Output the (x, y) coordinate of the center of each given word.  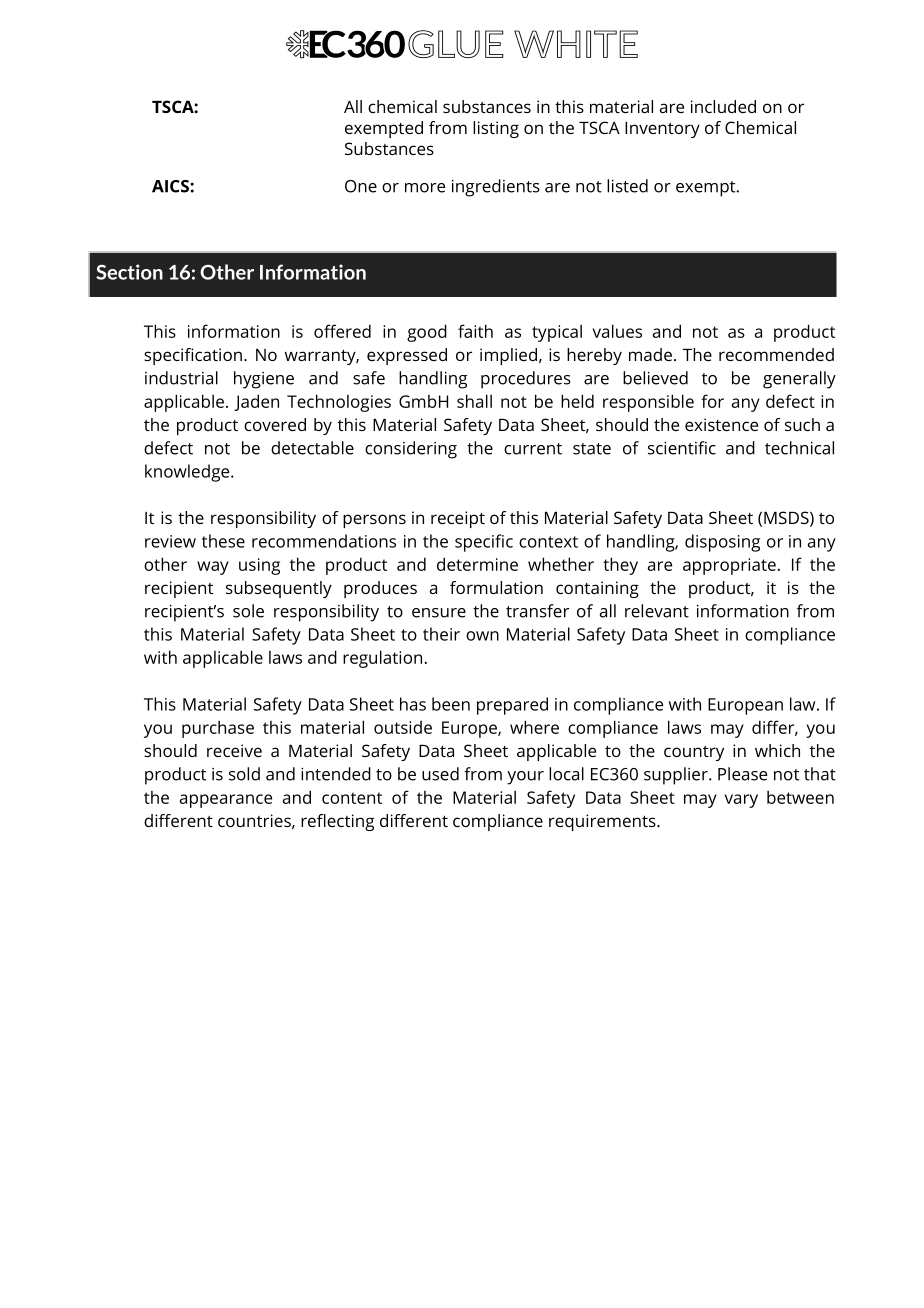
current (533, 449)
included (723, 106)
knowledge (188, 473)
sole (248, 611)
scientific (682, 448)
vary (741, 801)
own (482, 636)
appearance (226, 801)
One (361, 186)
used (440, 774)
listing (496, 129)
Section (129, 272)
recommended (776, 354)
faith (475, 331)
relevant (657, 611)
